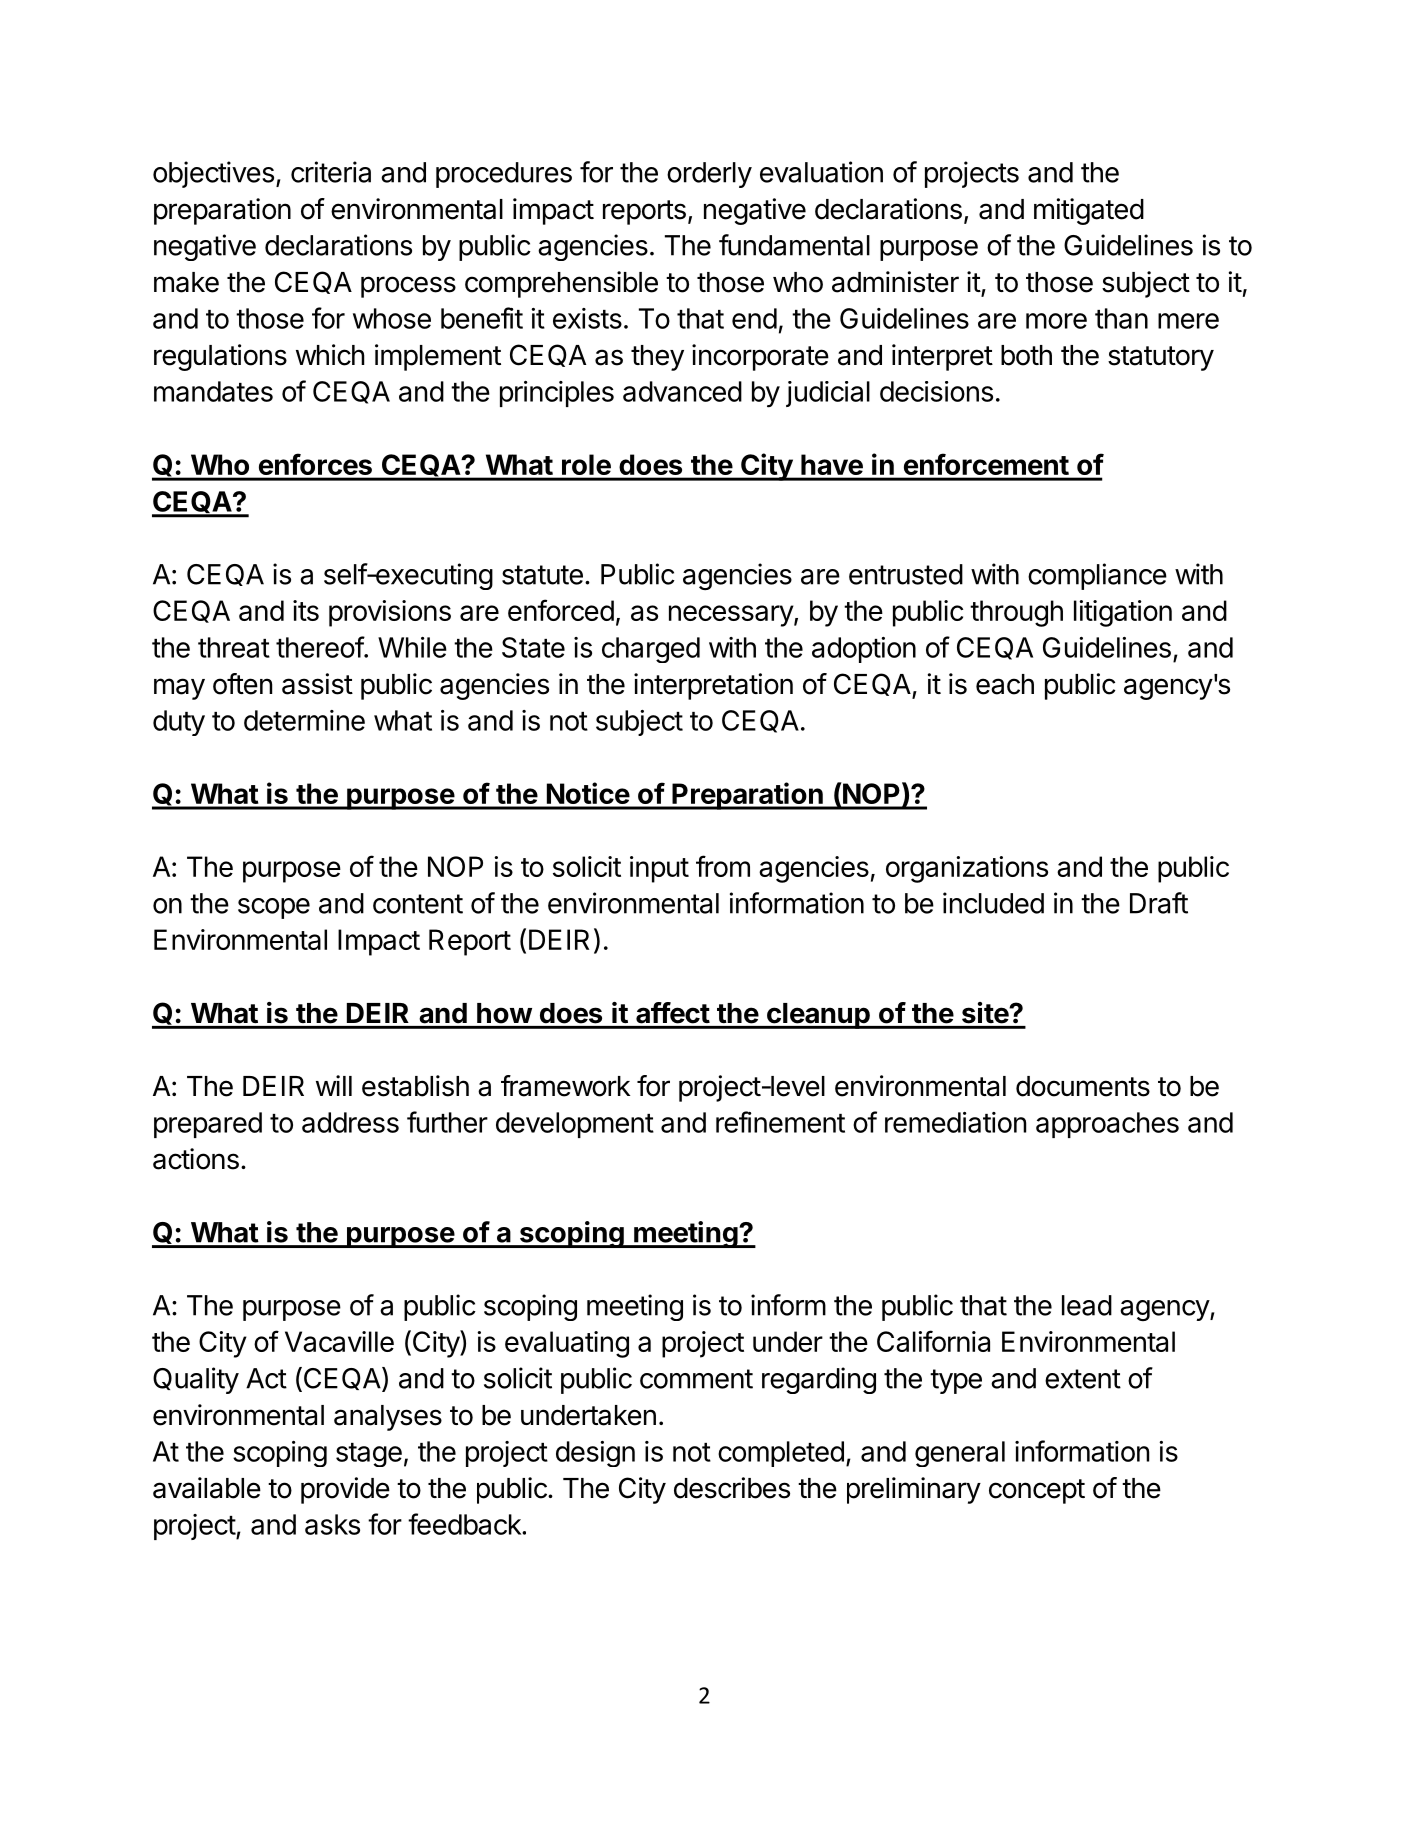 The width and height of the screenshot is (1409, 1824). What do you see at coordinates (1089, 211) in the screenshot?
I see `mitigated` at bounding box center [1089, 211].
